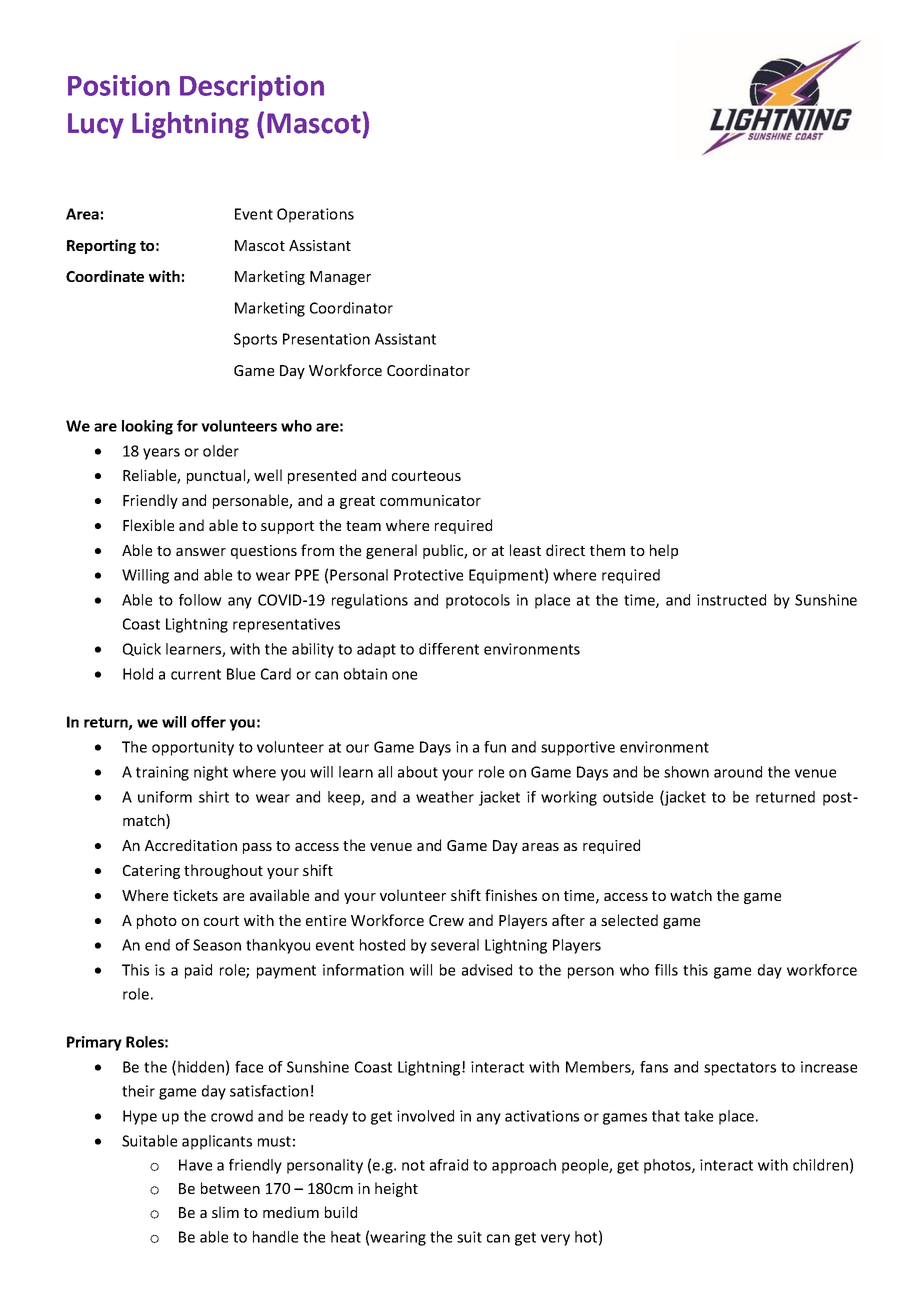  What do you see at coordinates (449, 1165) in the screenshot?
I see `afraid` at bounding box center [449, 1165].
